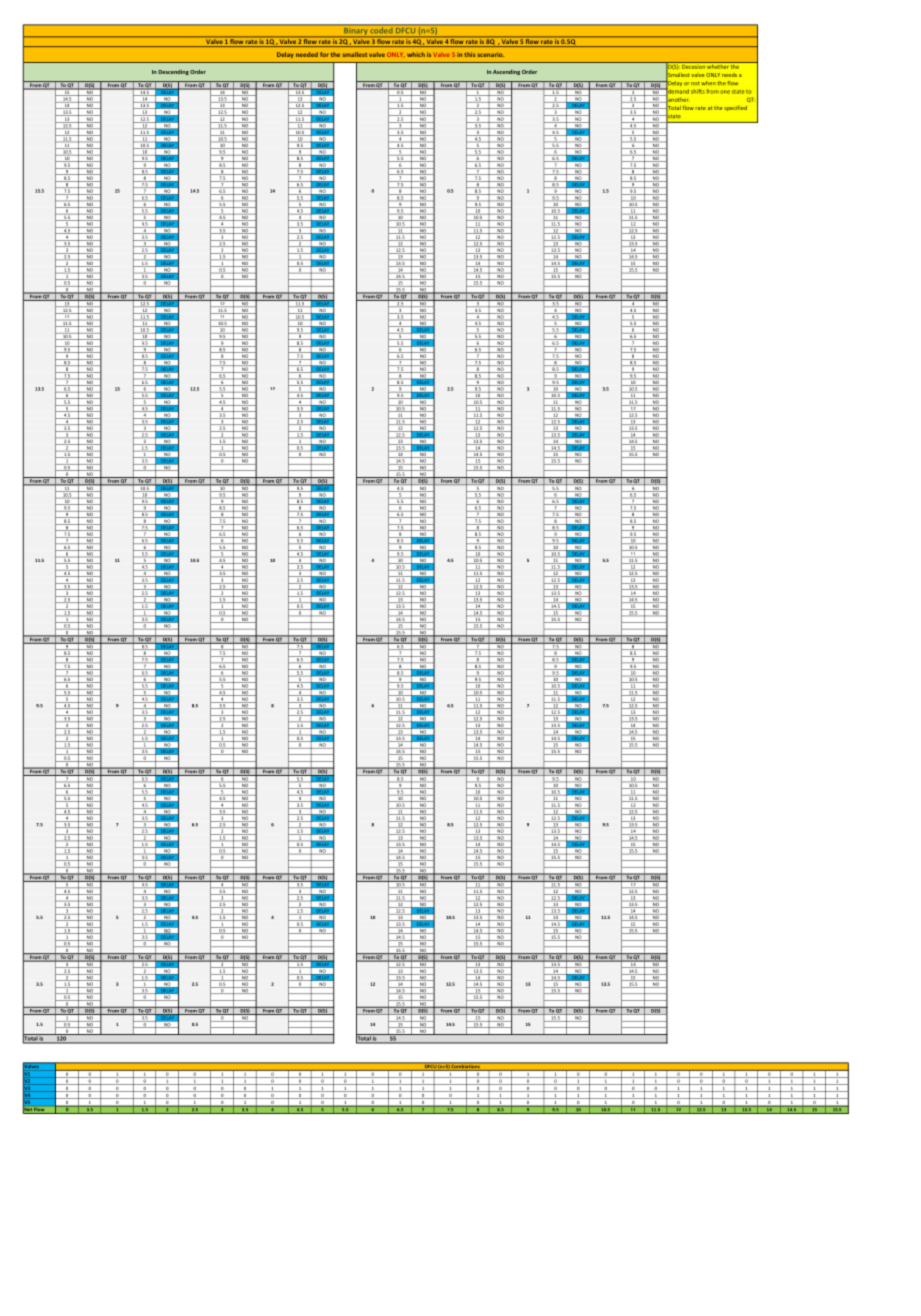 This screenshot has height=1316, width=921. Describe the element at coordinates (490, 54) in the screenshot. I see `scenario` at that location.
